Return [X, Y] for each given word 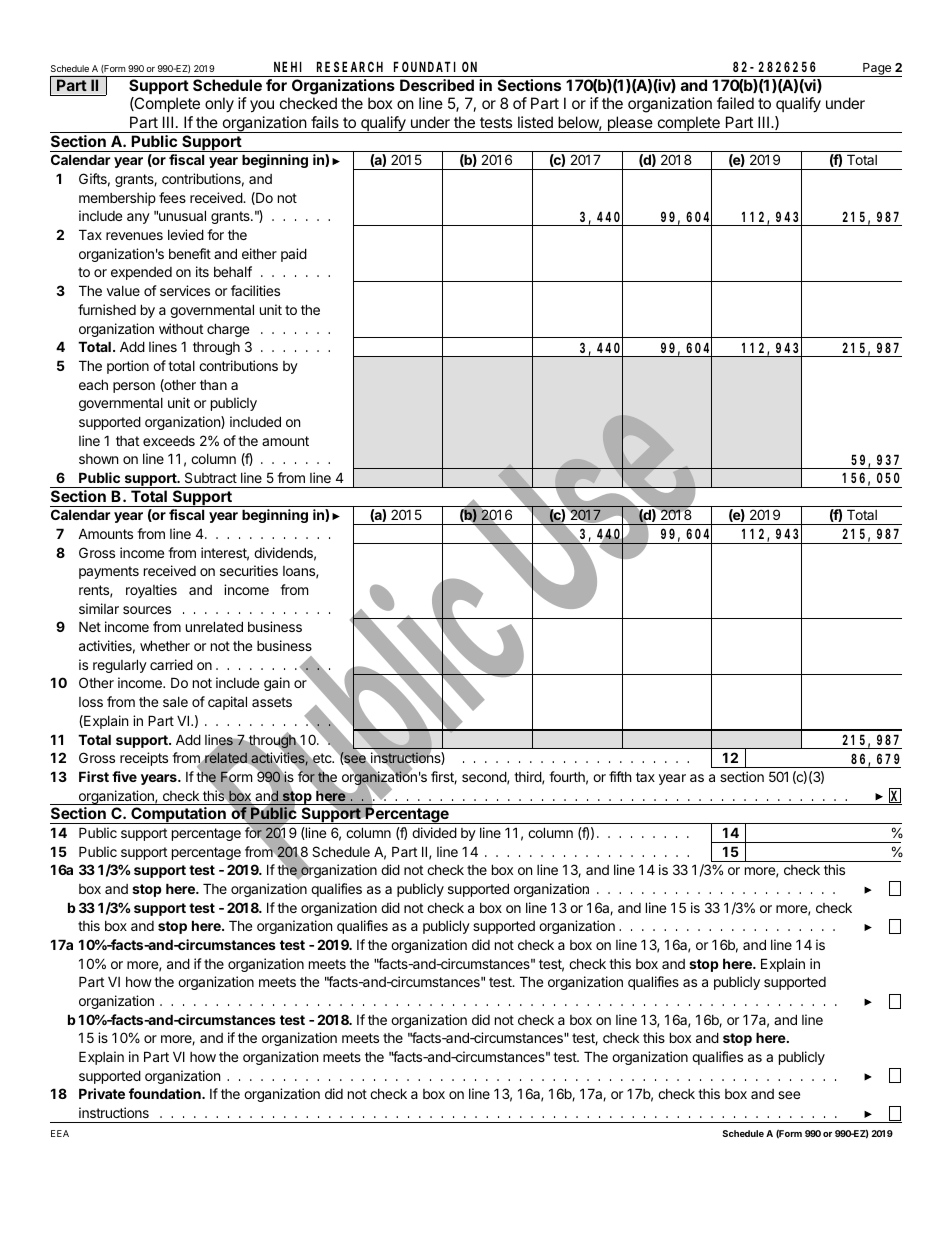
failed [735, 103]
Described [437, 85]
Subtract [211, 477]
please [630, 124]
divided [434, 832]
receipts [144, 759]
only [219, 105]
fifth [620, 776]
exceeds [169, 441]
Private [102, 1093]
